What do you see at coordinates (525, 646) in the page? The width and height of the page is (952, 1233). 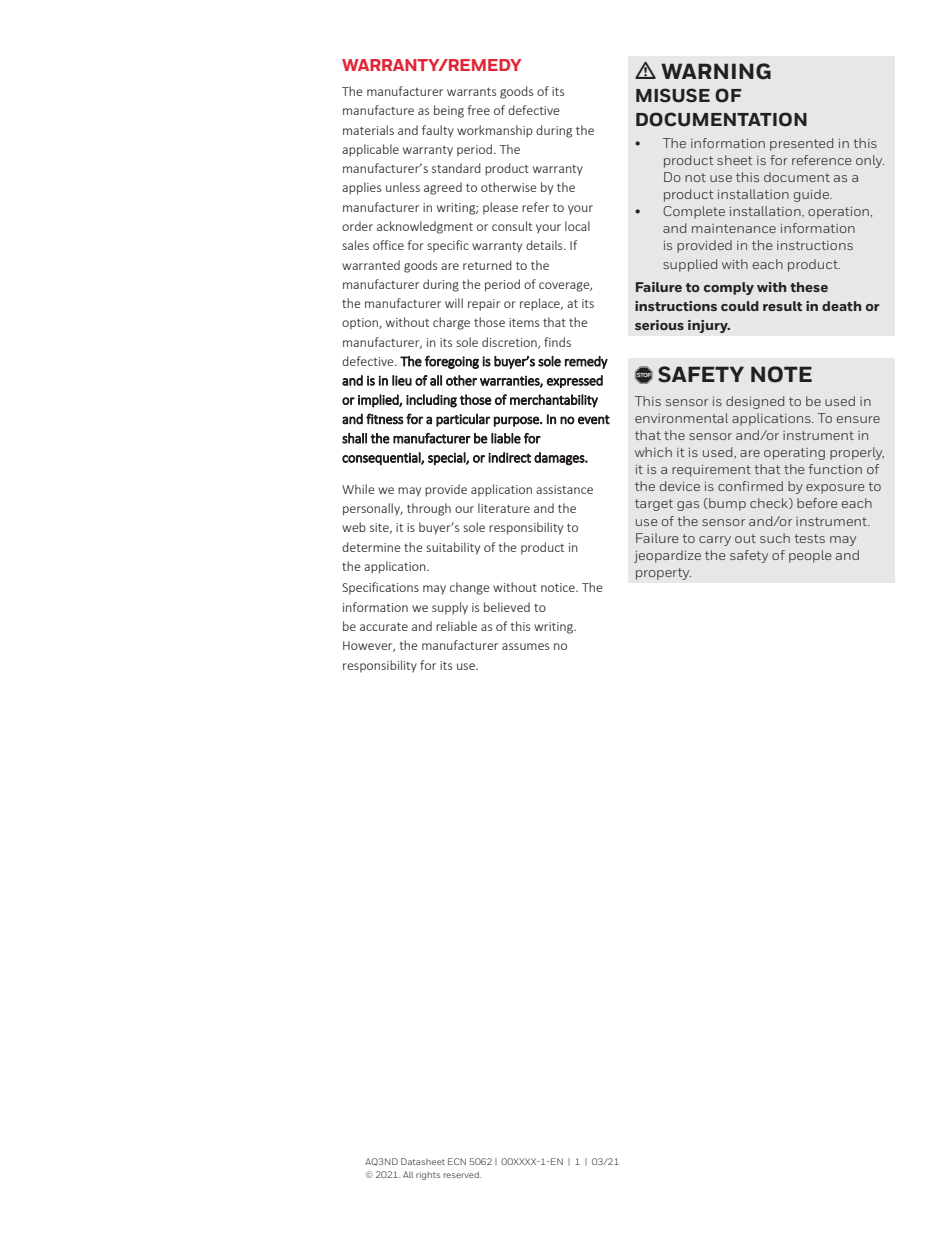 I see `assumes` at bounding box center [525, 646].
